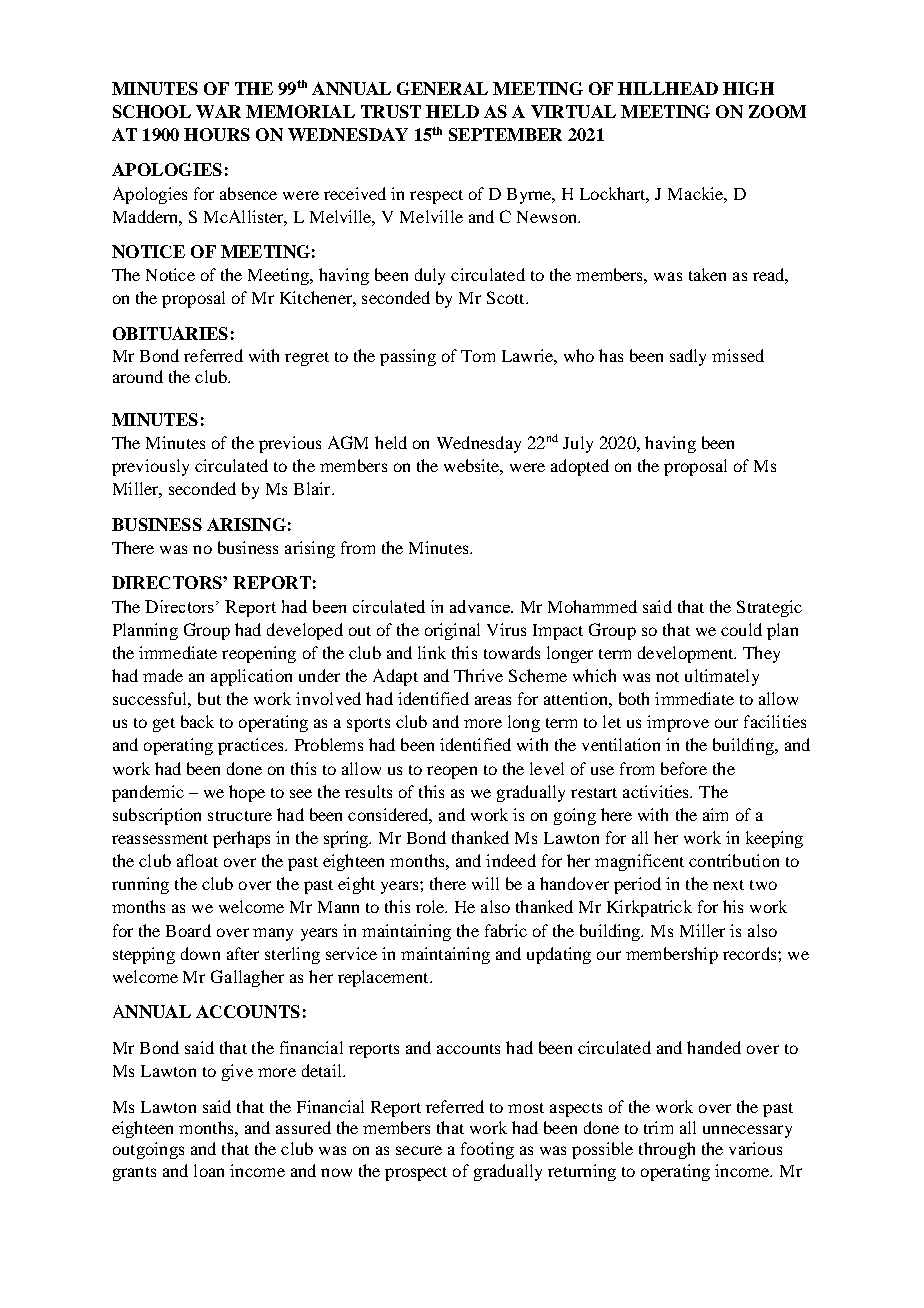 The height and width of the page is (1308, 924). I want to click on adopted, so click(580, 467).
